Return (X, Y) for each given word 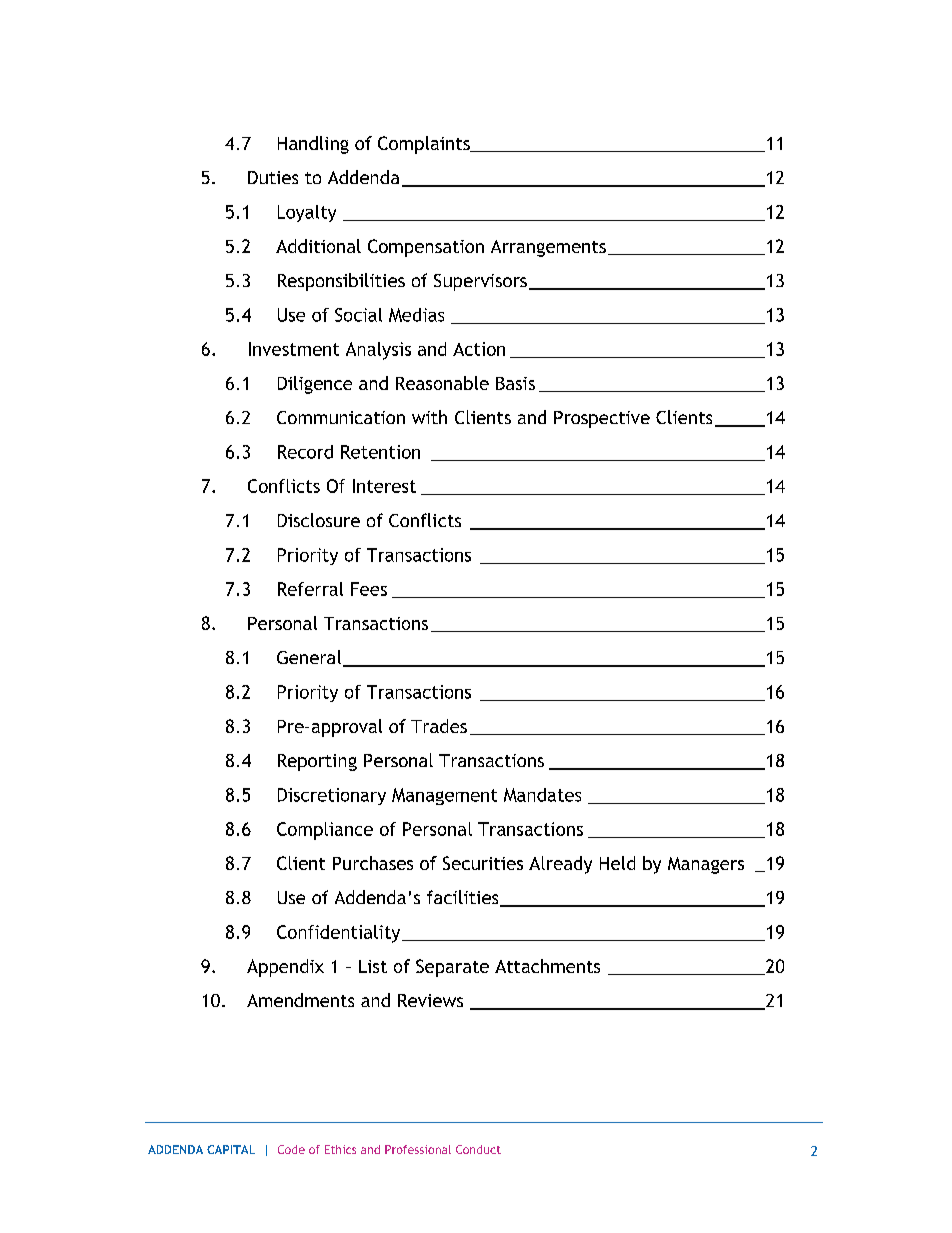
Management (444, 796)
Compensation (426, 248)
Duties (273, 177)
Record (305, 452)
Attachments (547, 966)
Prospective (602, 419)
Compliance (325, 831)
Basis (515, 383)
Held (617, 863)
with (429, 417)
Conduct (478, 1149)
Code (291, 1149)
